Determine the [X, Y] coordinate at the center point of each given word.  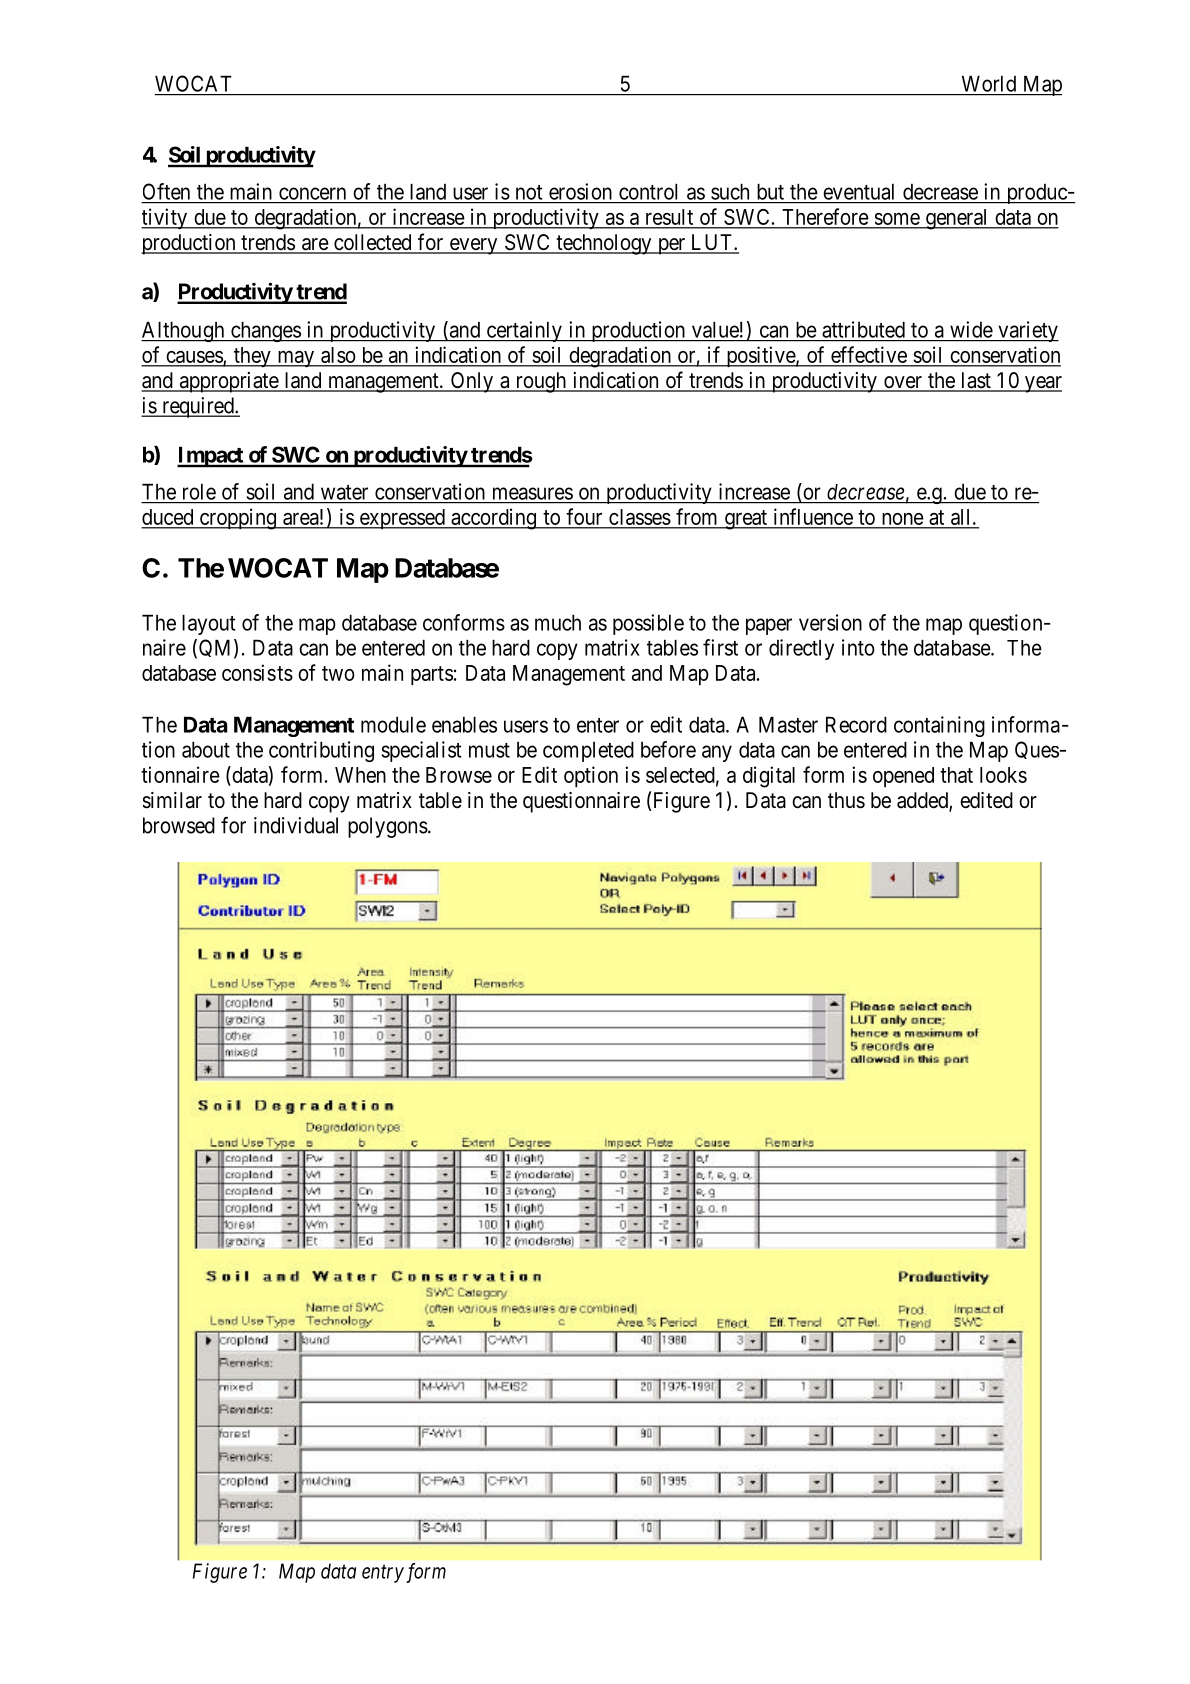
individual [296, 825]
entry [383, 1574]
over [903, 383]
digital [769, 777]
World [989, 84]
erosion [580, 191]
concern [312, 193]
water [344, 492]
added [923, 801]
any [717, 753]
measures [533, 493]
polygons [388, 827]
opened [903, 777]
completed [588, 751]
